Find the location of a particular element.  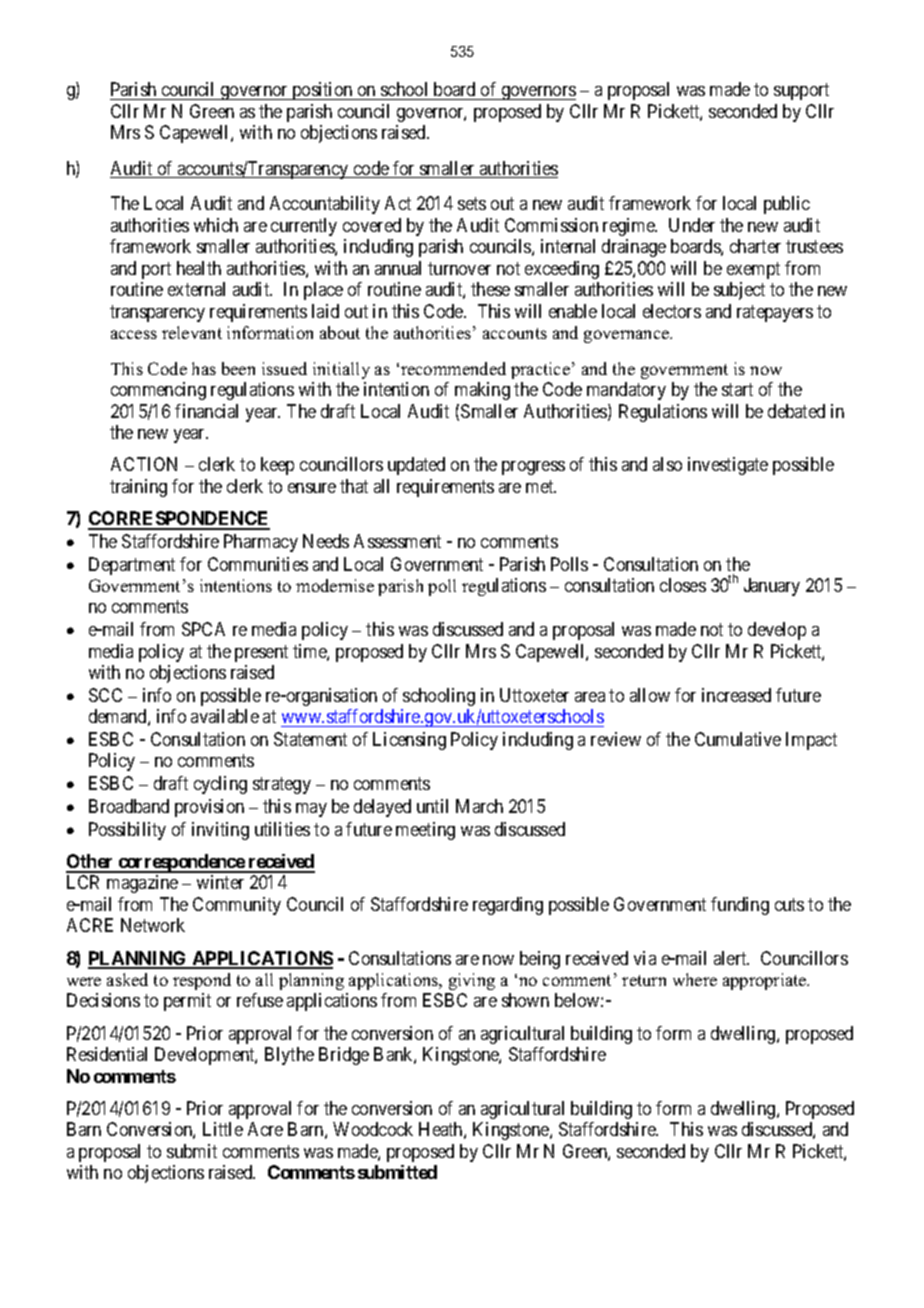

Assessment is located at coordinates (397, 541).
